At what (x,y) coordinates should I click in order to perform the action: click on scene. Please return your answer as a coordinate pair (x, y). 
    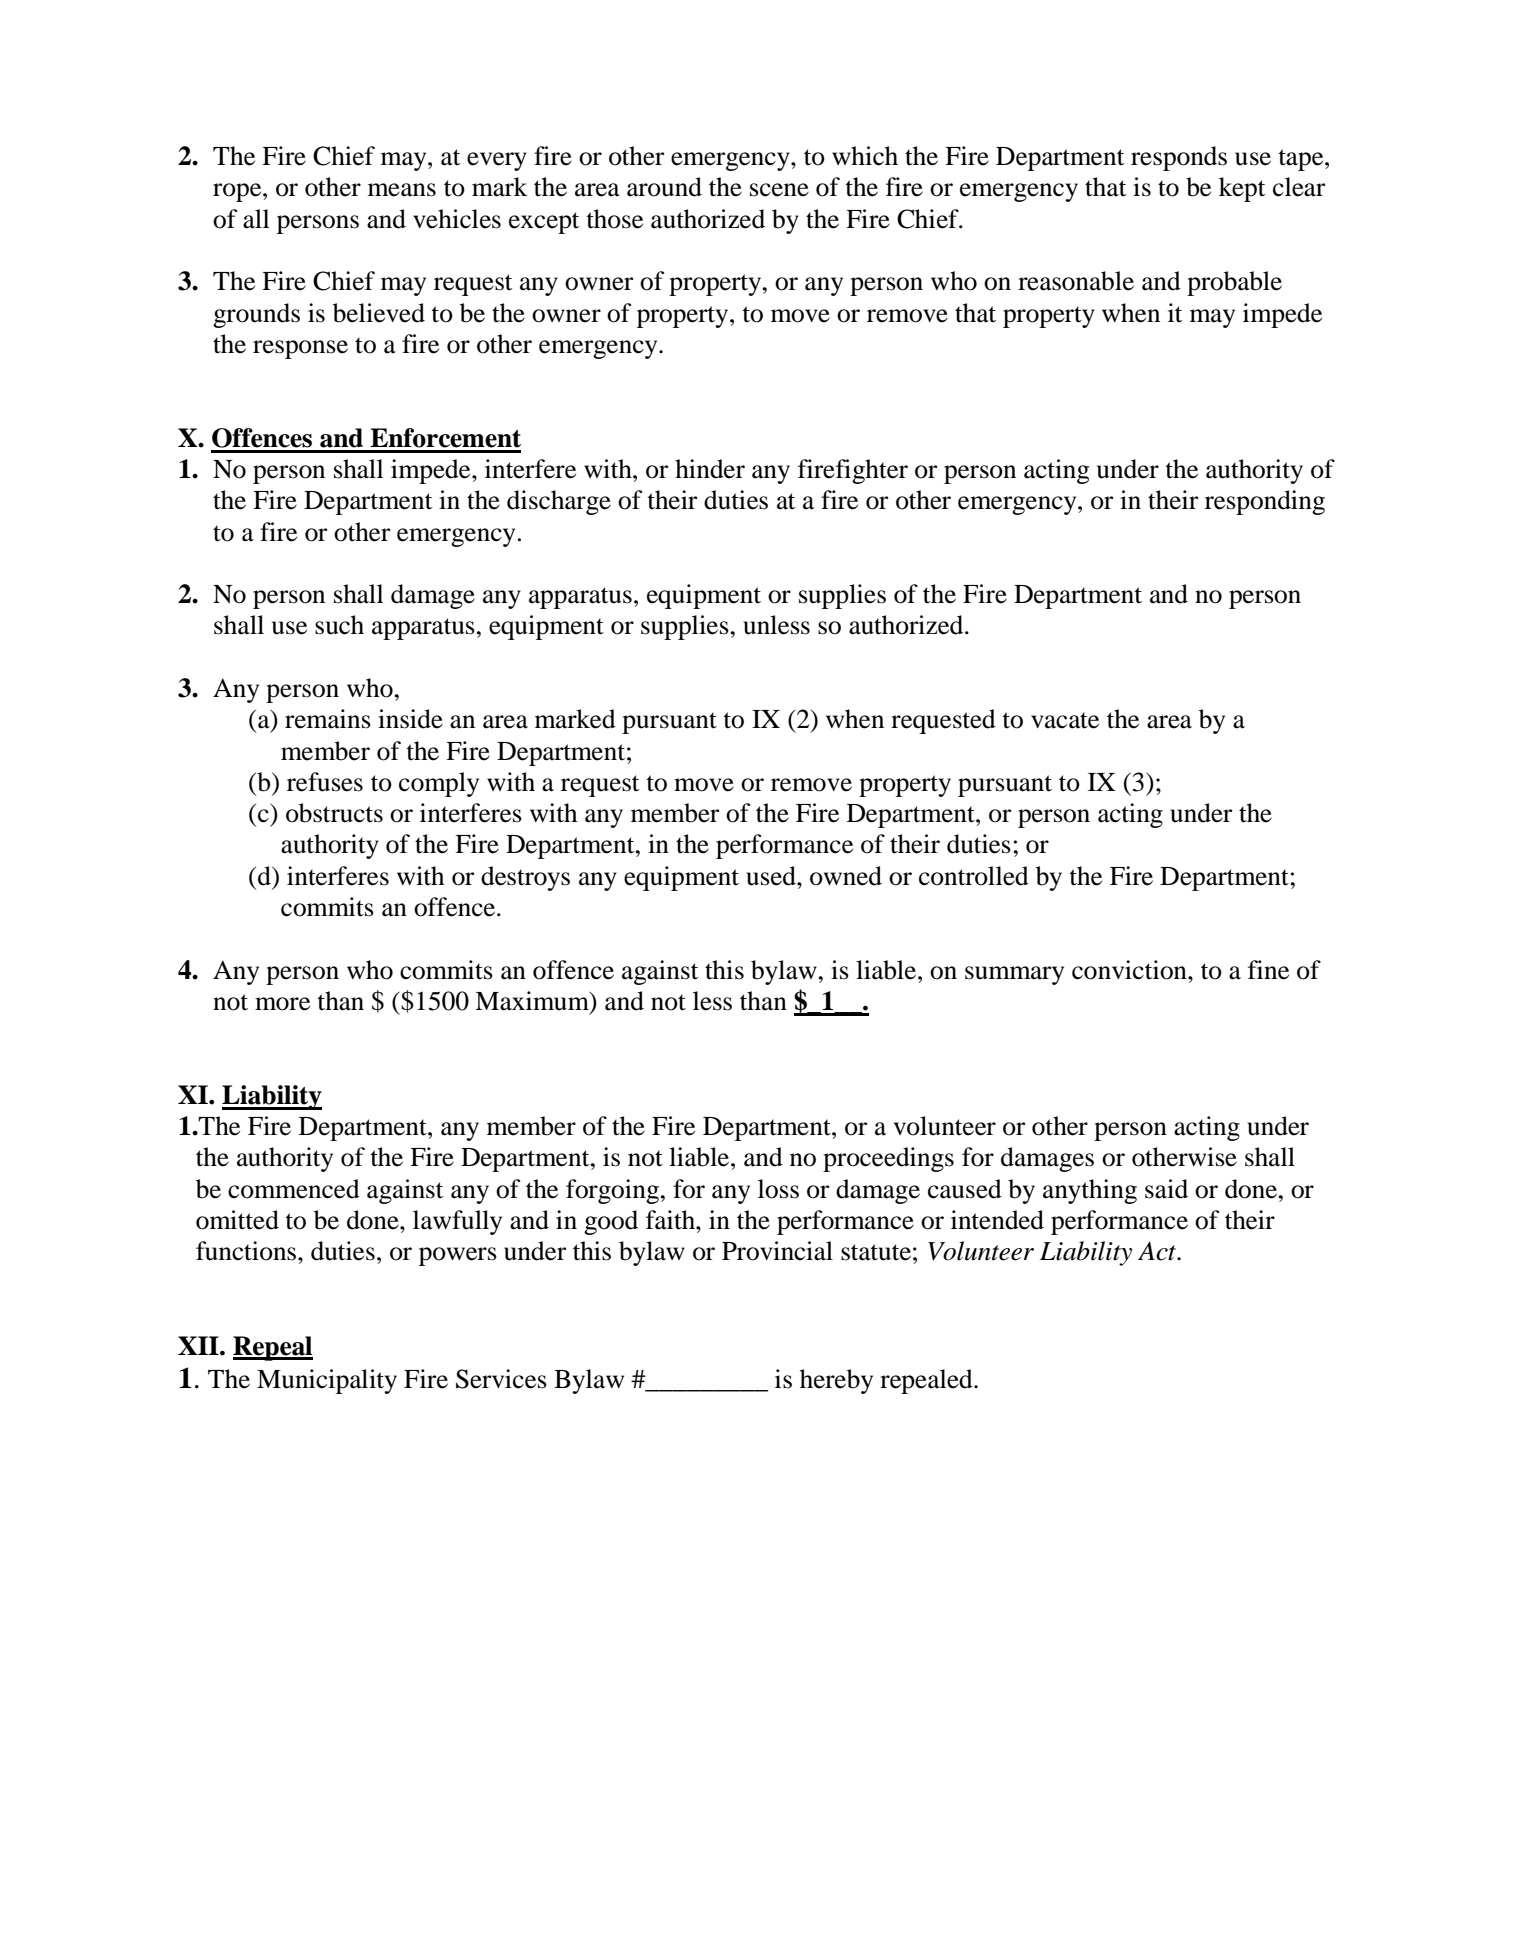
    Looking at the image, I should click on (779, 190).
